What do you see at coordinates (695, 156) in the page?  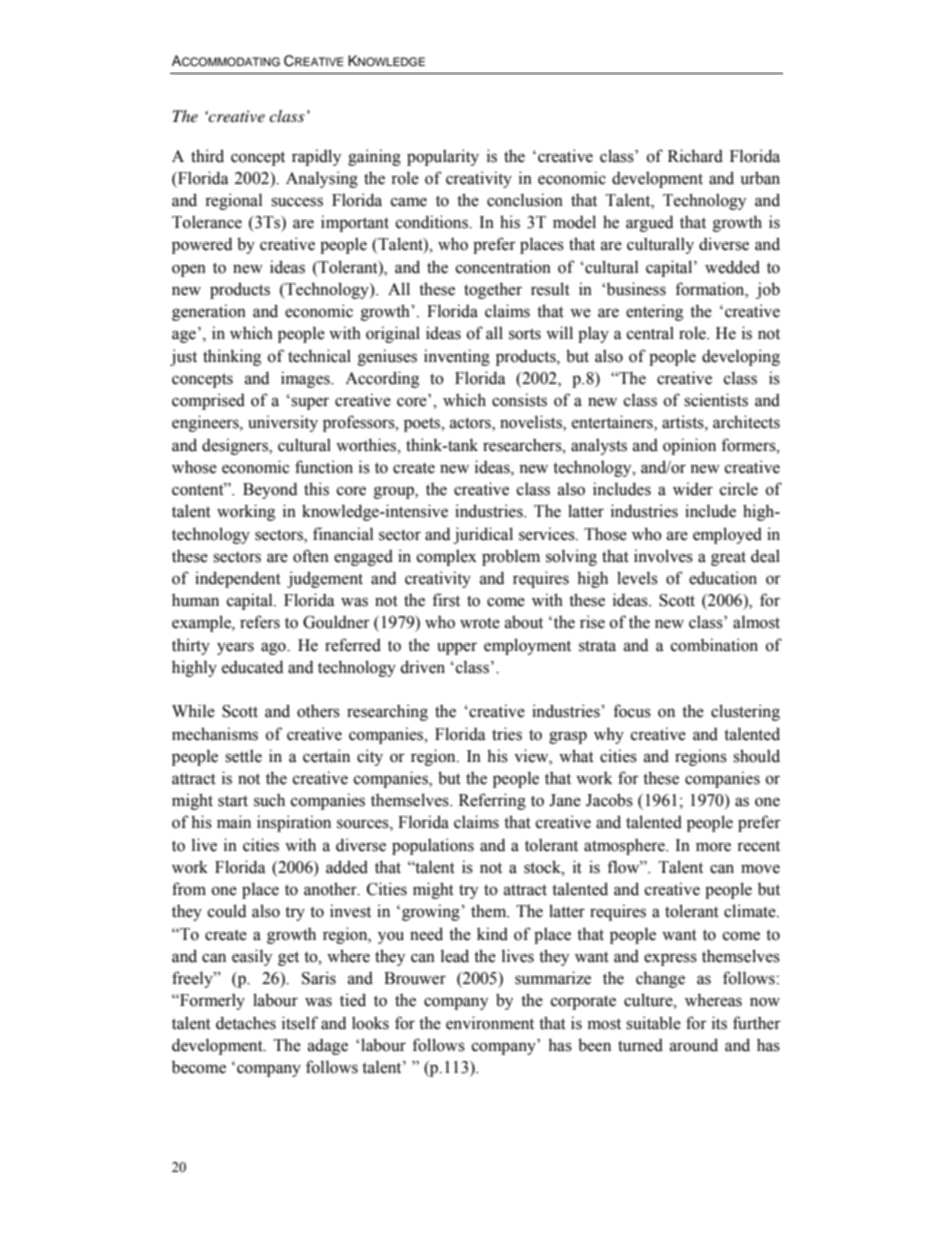 I see `Richard` at bounding box center [695, 156].
